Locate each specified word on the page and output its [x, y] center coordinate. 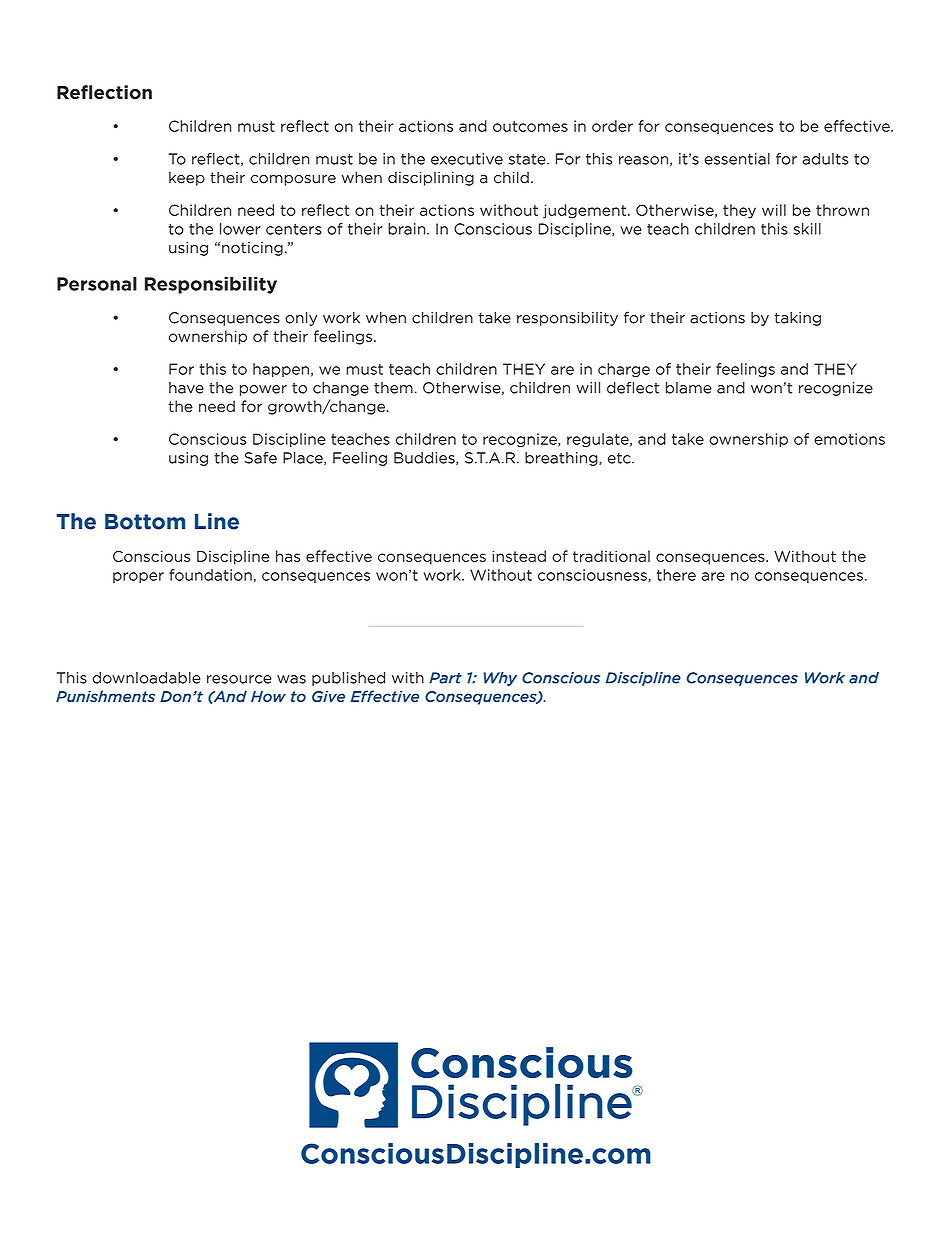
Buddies [425, 458]
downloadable [147, 678]
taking [797, 319]
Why [500, 679]
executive [467, 159]
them [394, 388]
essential [737, 159]
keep [187, 178]
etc [620, 458]
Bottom [145, 522]
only [301, 319]
